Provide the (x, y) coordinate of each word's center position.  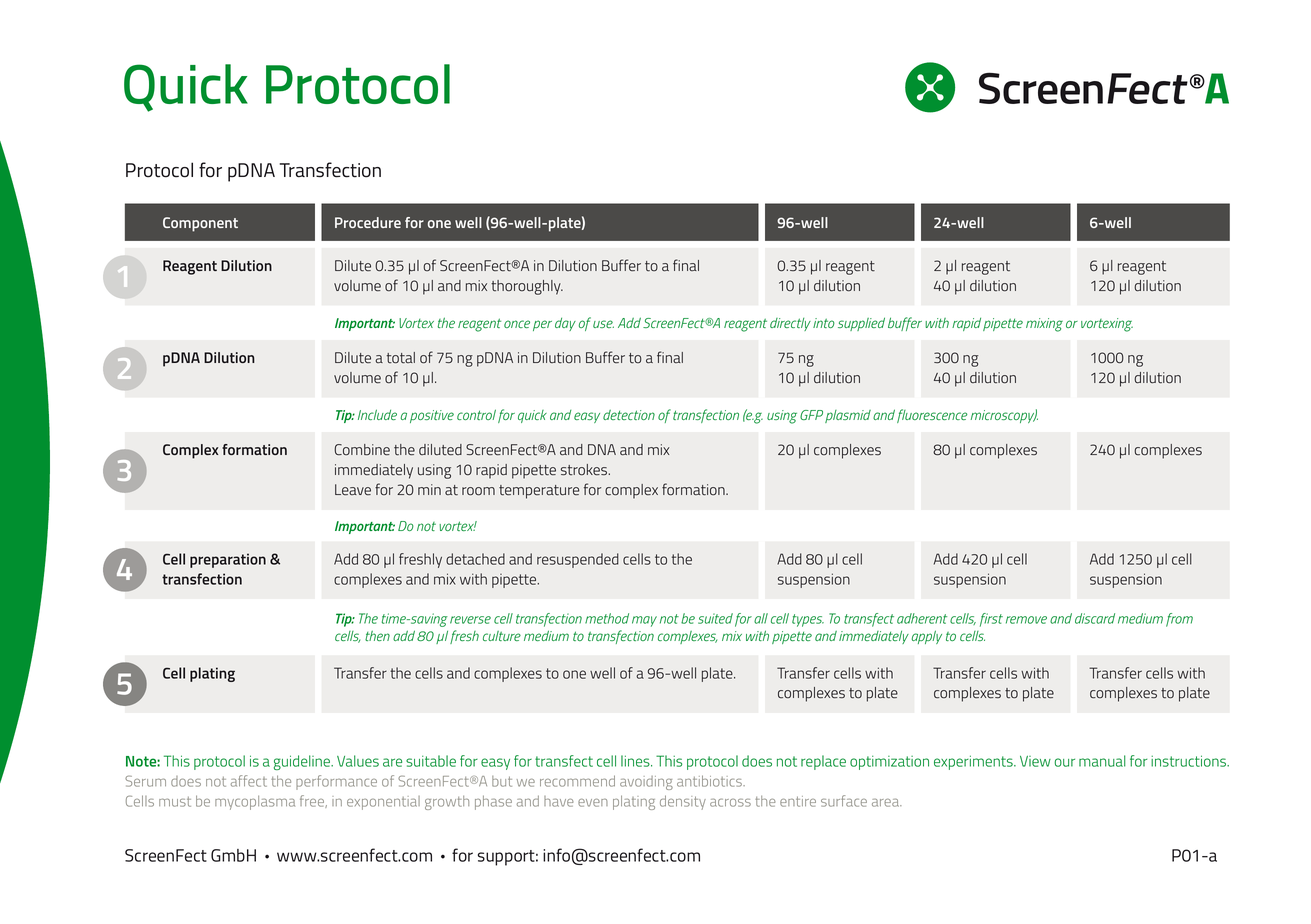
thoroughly (527, 287)
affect (249, 781)
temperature (539, 492)
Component (200, 224)
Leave (353, 490)
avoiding (646, 783)
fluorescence (932, 416)
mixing (1044, 325)
